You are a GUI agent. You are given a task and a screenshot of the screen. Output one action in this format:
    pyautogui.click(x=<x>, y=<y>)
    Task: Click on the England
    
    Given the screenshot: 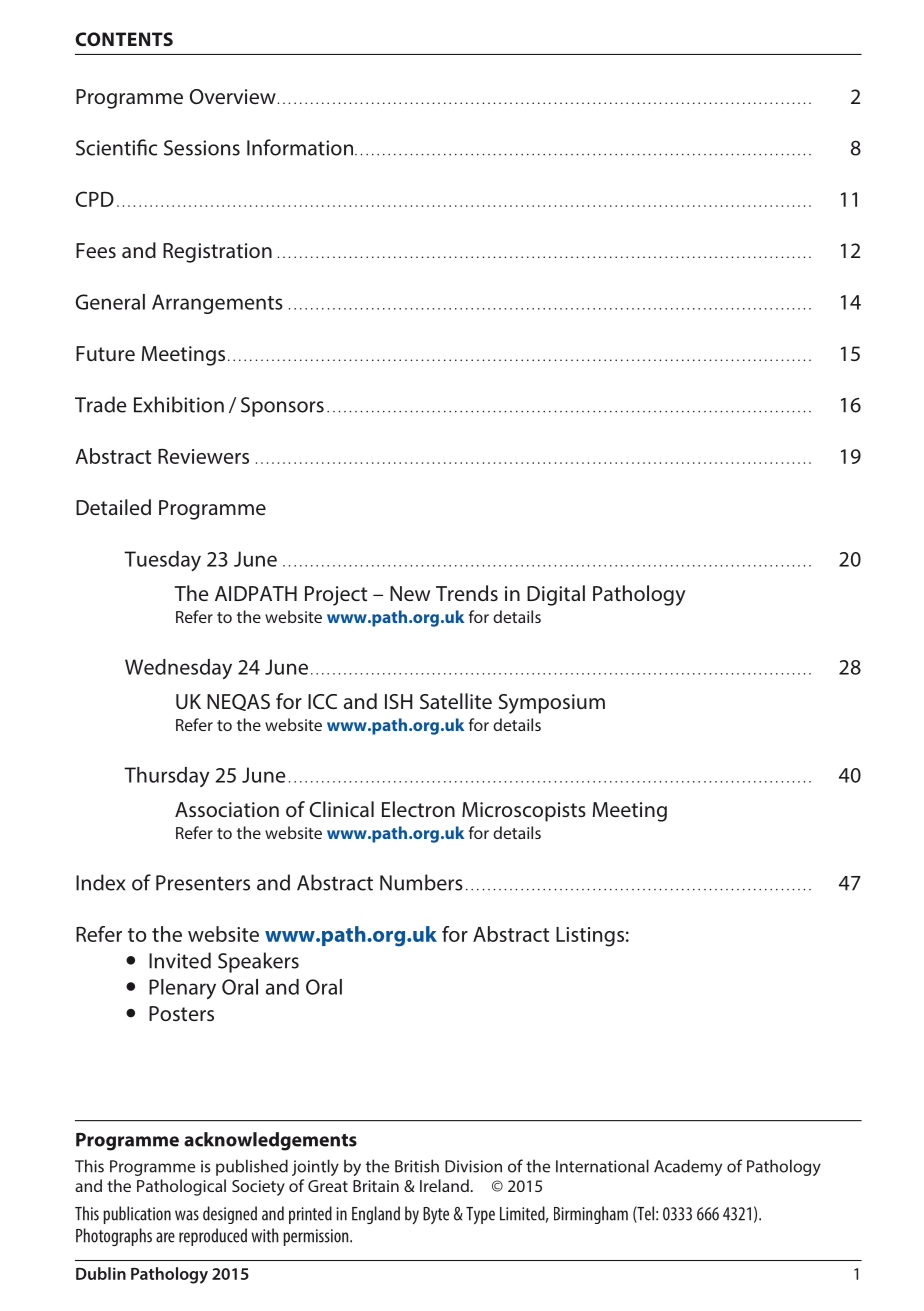 What is the action you would take?
    pyautogui.click(x=376, y=1215)
